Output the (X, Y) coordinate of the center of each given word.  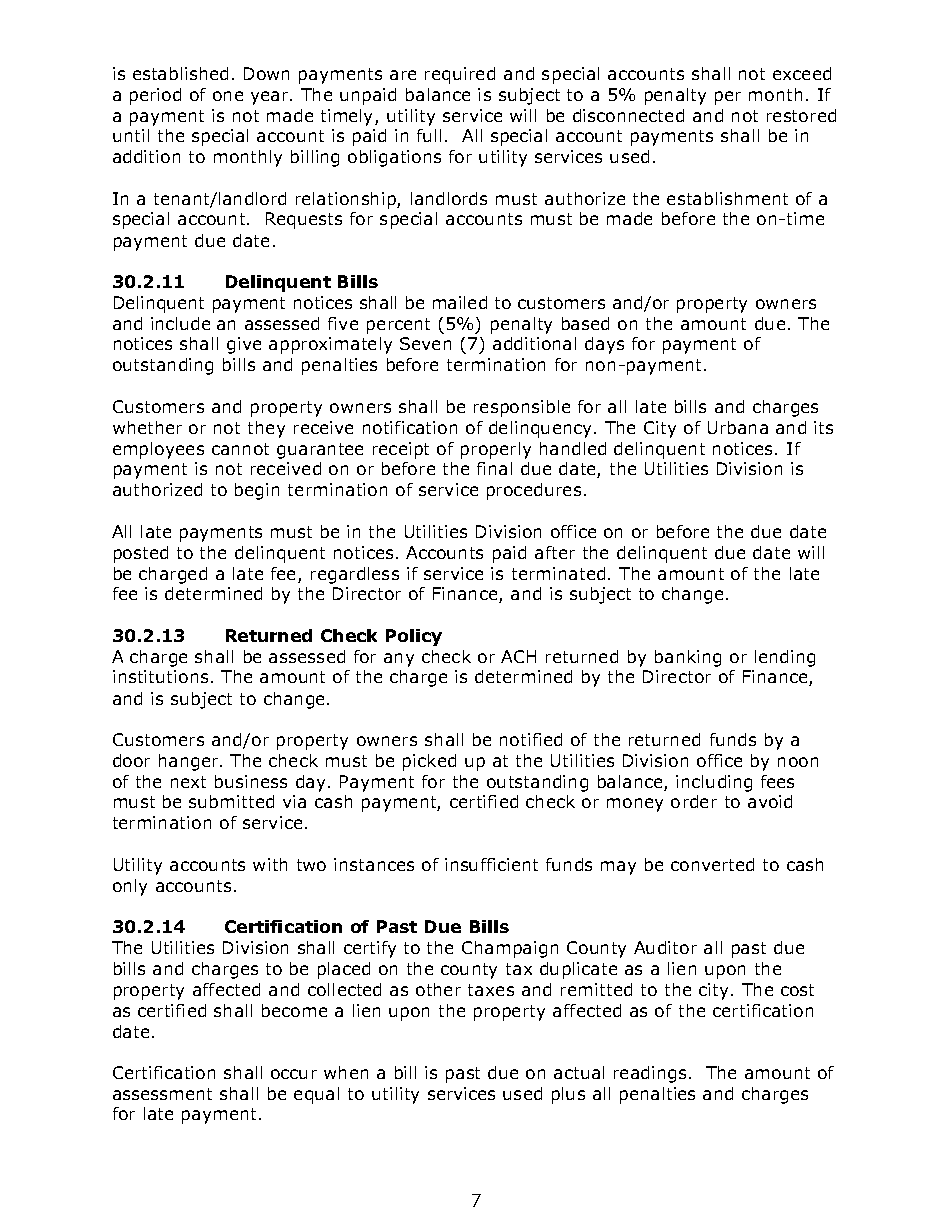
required (460, 75)
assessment (162, 1094)
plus (568, 1095)
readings (650, 1074)
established (180, 73)
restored (801, 115)
